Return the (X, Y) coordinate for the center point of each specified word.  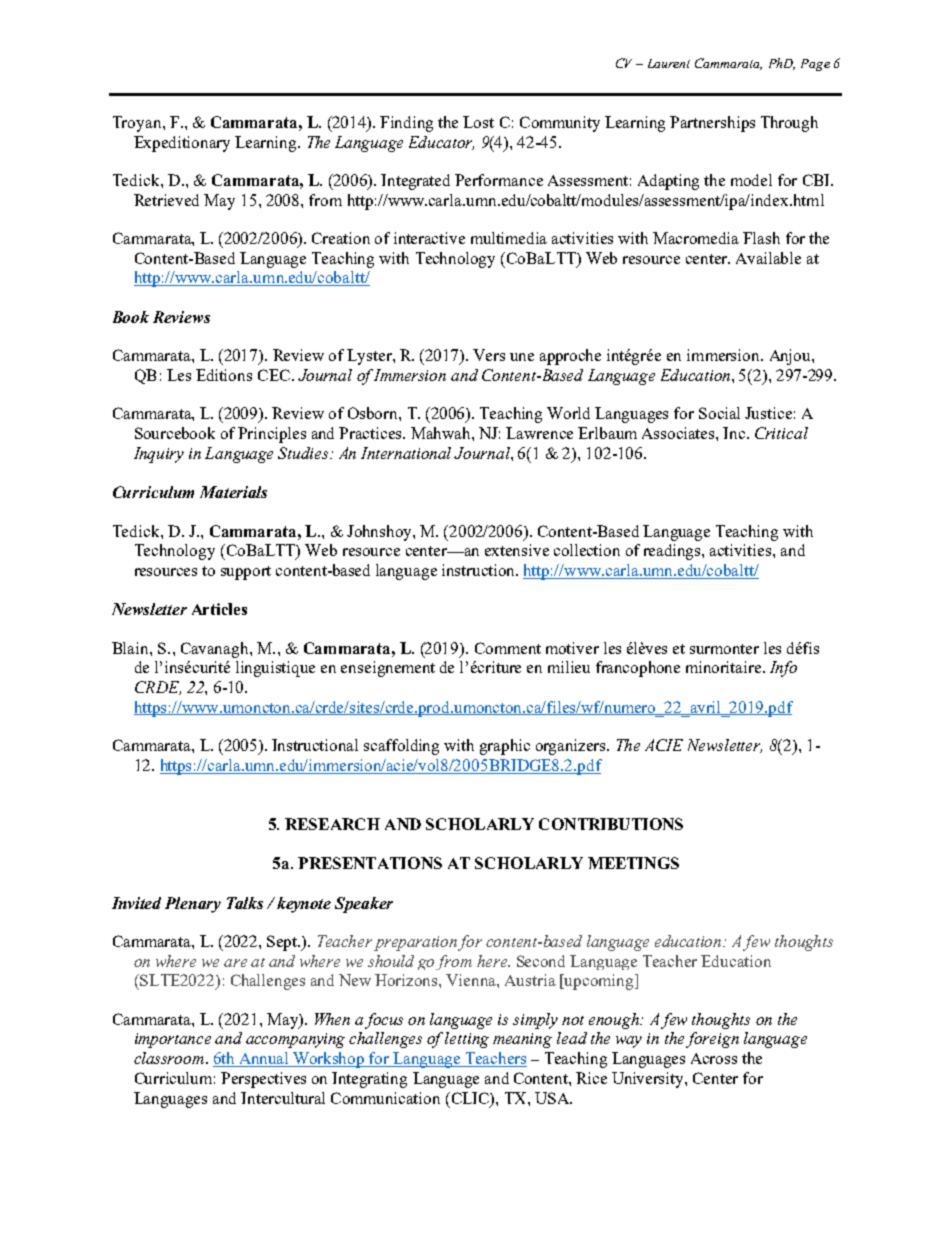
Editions (224, 375)
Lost (478, 122)
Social (719, 413)
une (522, 357)
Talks (245, 903)
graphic (505, 747)
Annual (264, 1059)
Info (783, 669)
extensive (517, 550)
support (246, 573)
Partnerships (712, 124)
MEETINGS (633, 863)
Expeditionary (182, 144)
